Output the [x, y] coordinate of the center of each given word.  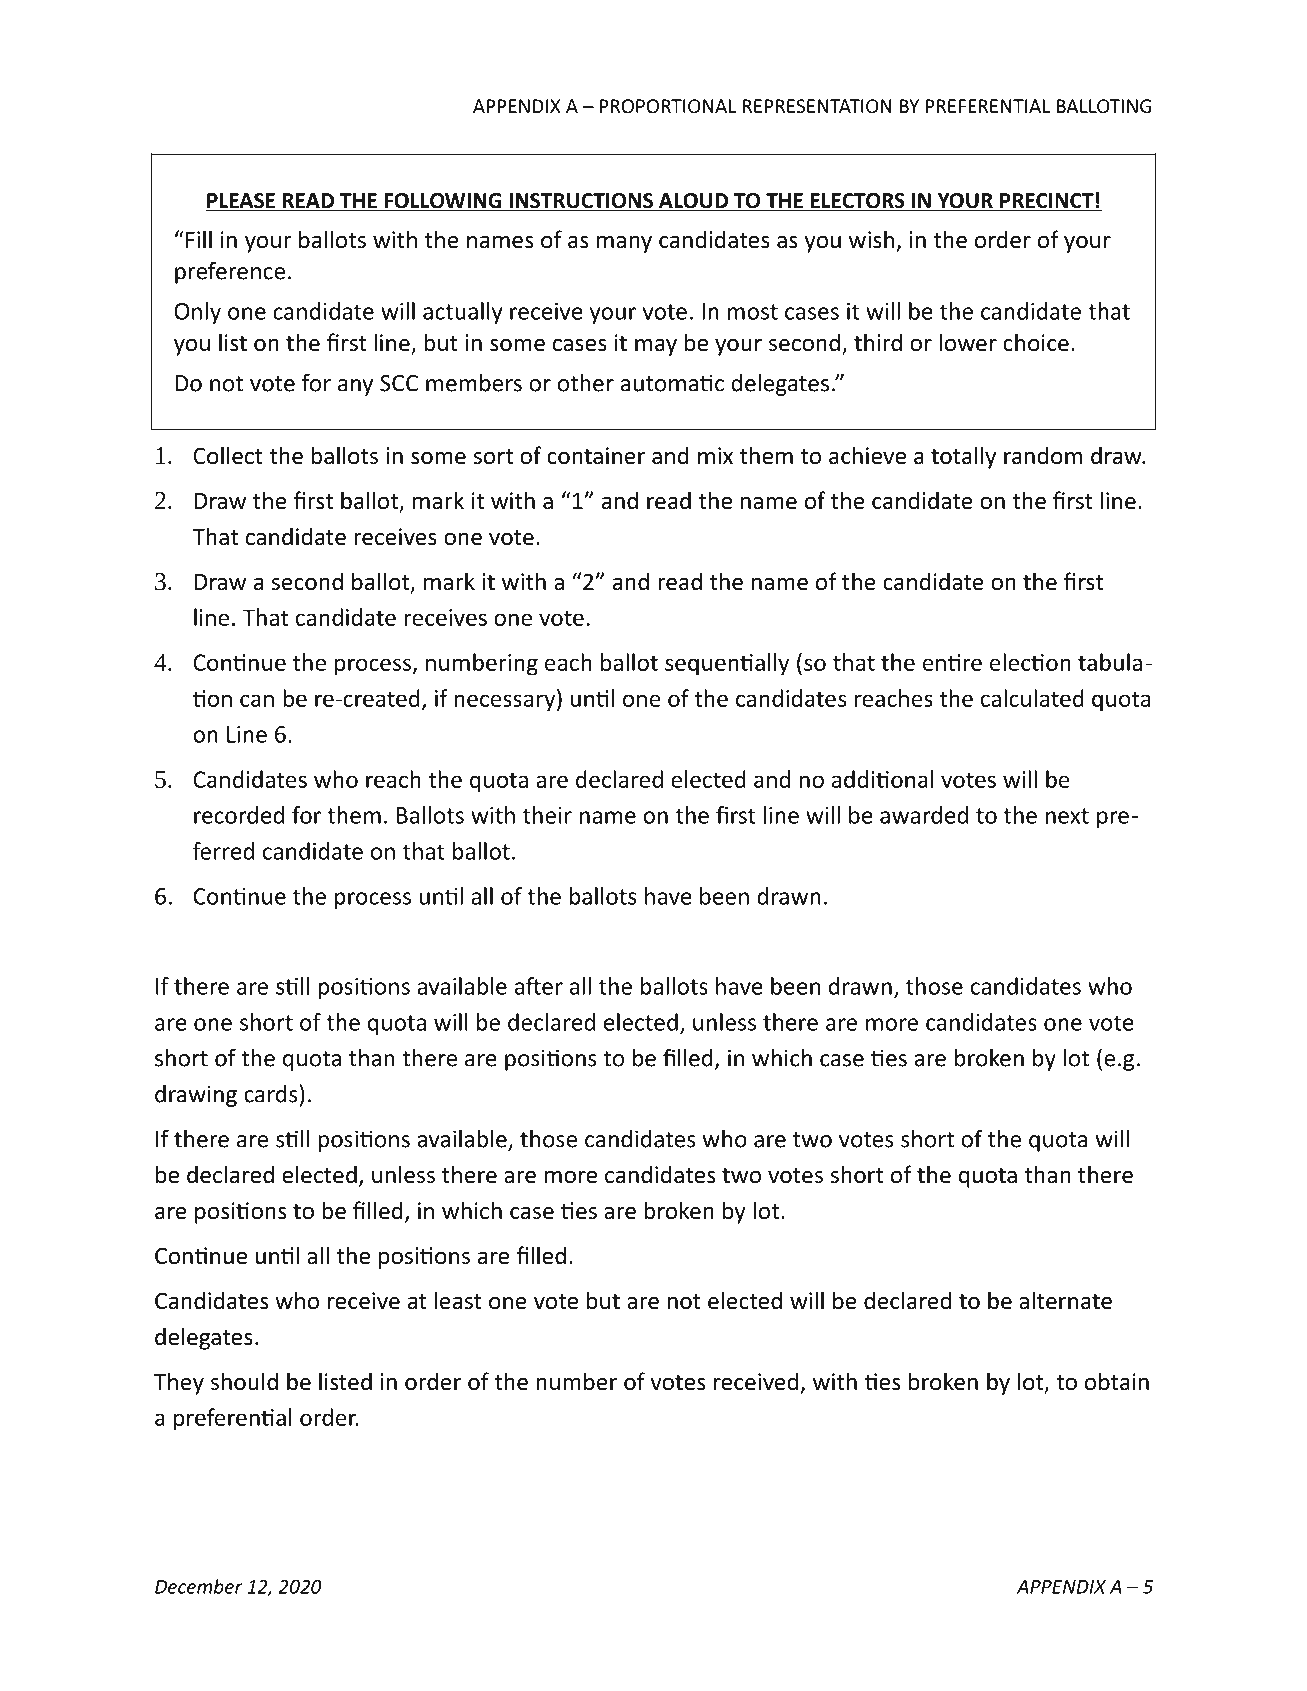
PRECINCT [1047, 202]
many [624, 244]
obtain [1117, 1381]
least [458, 1300]
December [199, 1586]
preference [230, 272]
